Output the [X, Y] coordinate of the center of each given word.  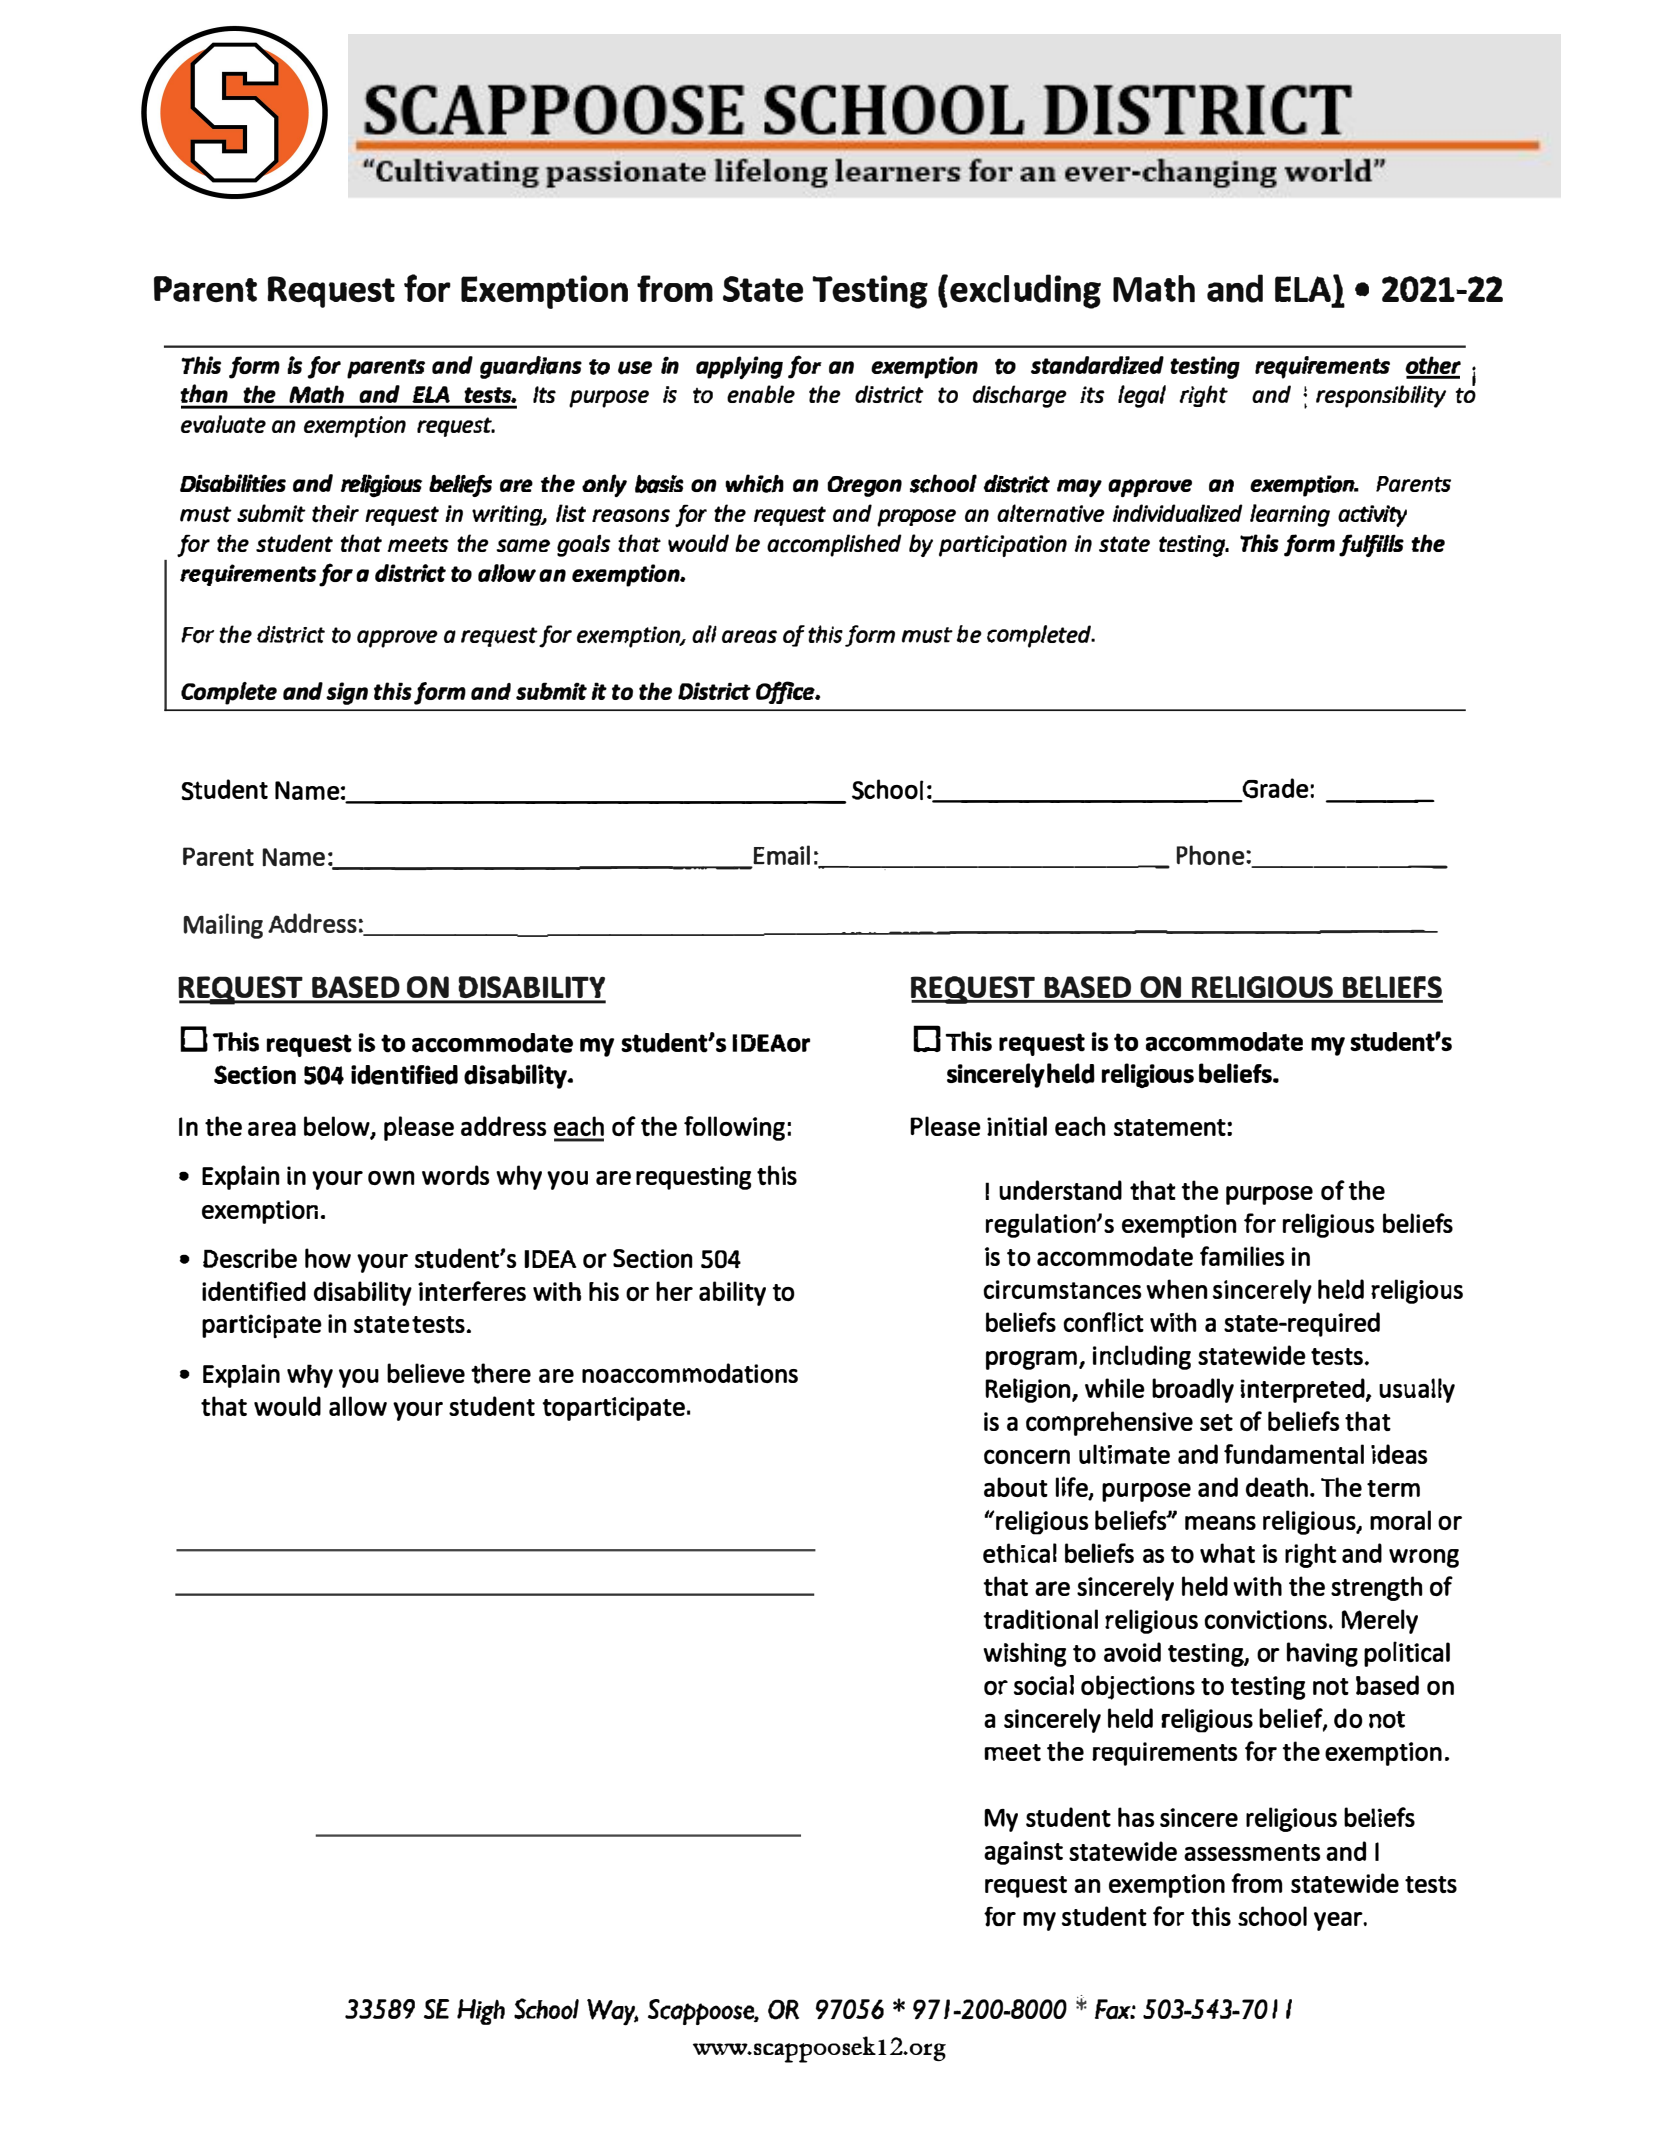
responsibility [1381, 396]
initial [1017, 1126]
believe [426, 1373]
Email [781, 856]
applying [739, 367]
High [481, 2012]
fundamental [1294, 1454]
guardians [531, 367]
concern [1027, 1456]
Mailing [223, 926]
